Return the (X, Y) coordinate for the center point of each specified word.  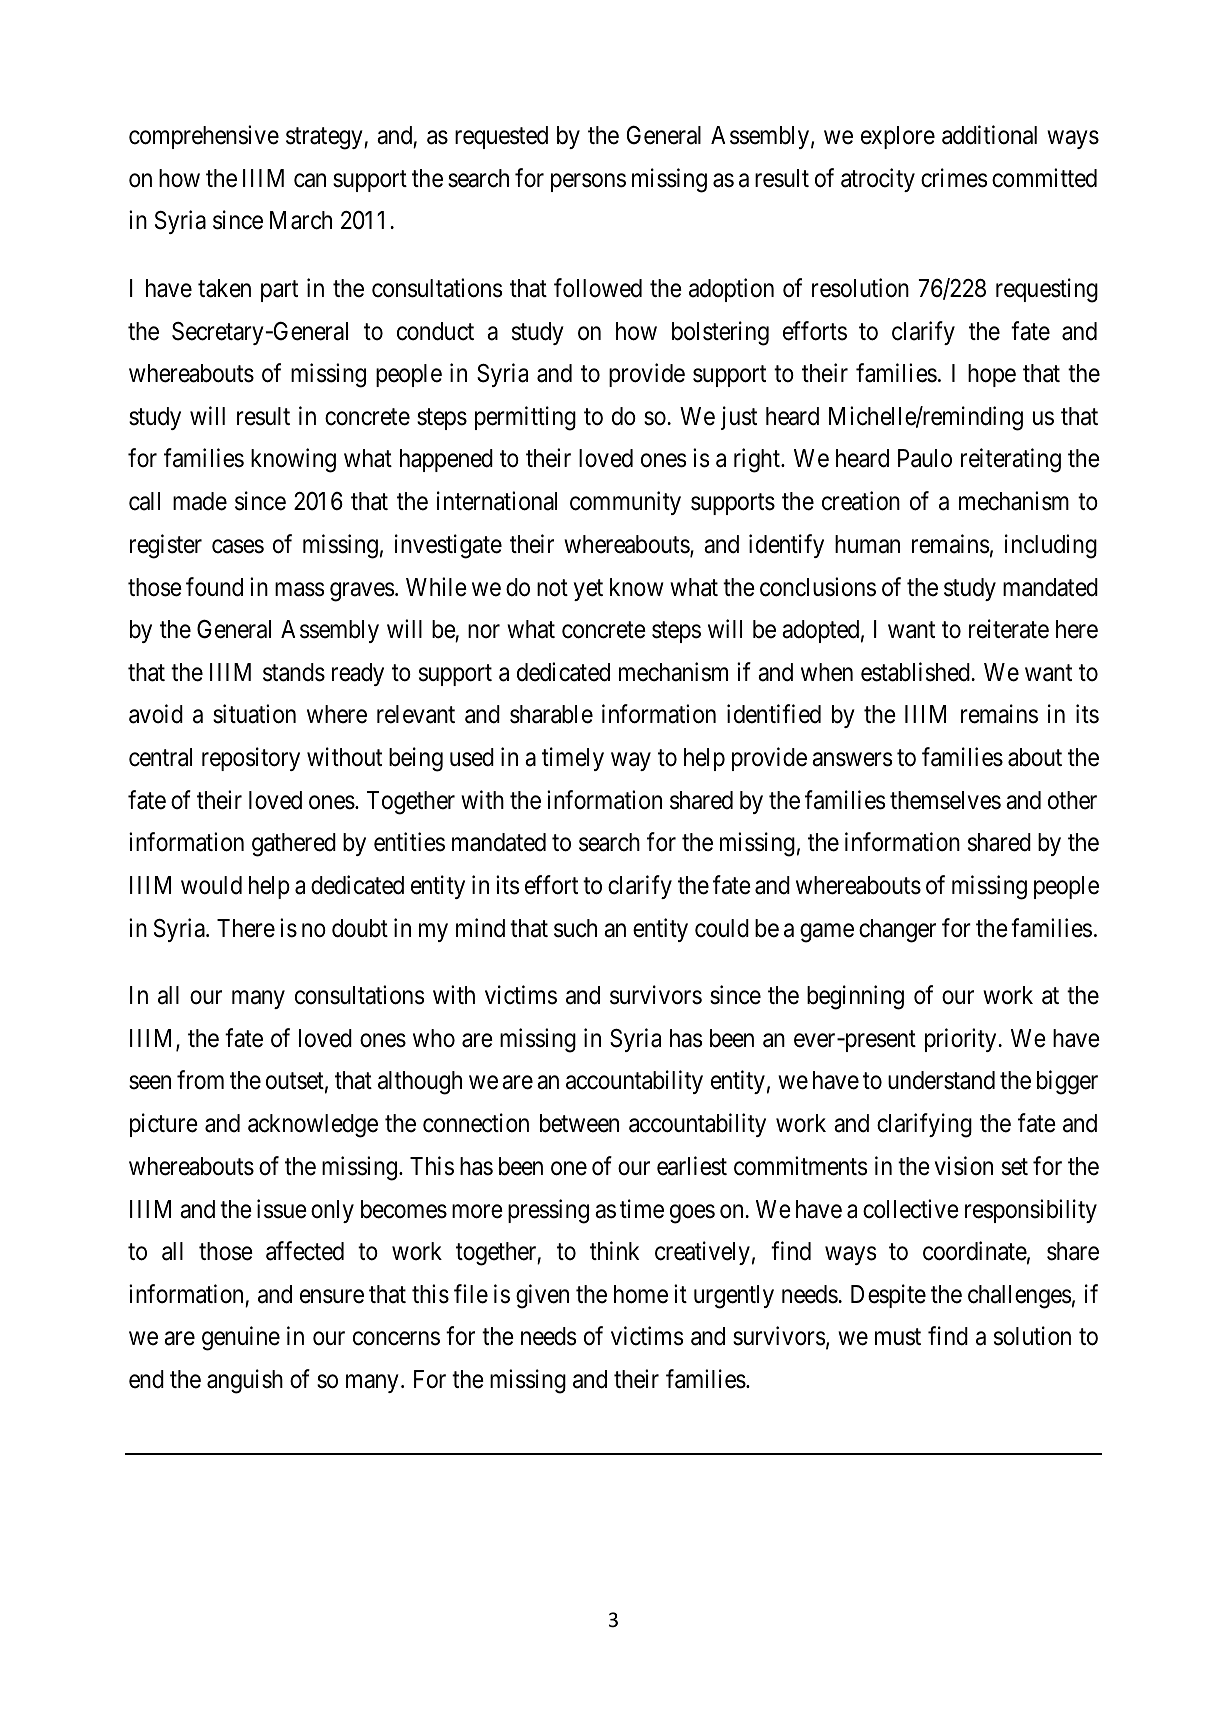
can (310, 181)
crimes (954, 178)
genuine (241, 1339)
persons (588, 183)
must (898, 1337)
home (641, 1294)
